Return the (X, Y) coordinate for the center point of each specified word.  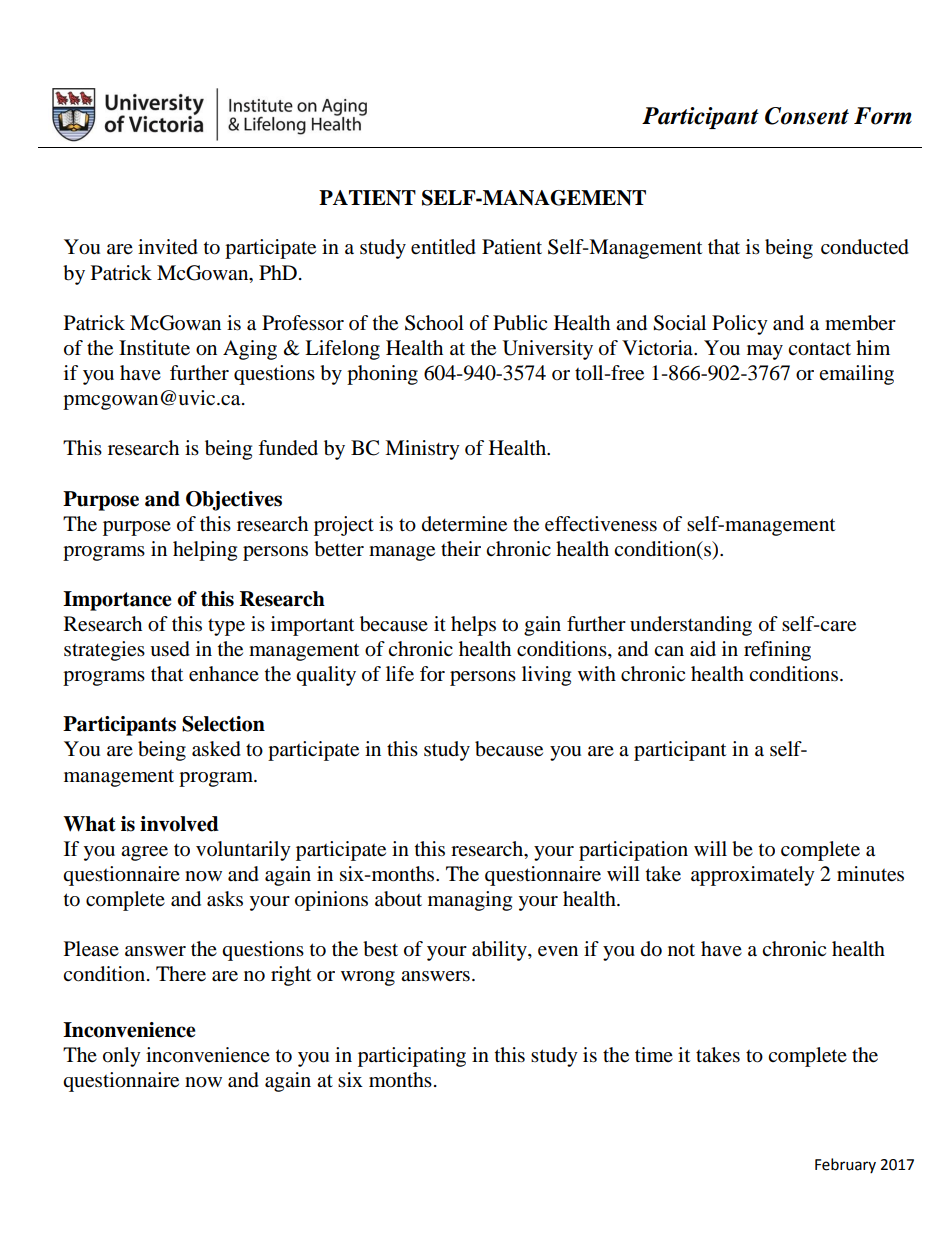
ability (500, 951)
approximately (753, 876)
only (122, 1057)
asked (216, 749)
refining (777, 651)
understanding (691, 626)
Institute (154, 348)
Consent (807, 116)
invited (168, 247)
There (181, 974)
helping (205, 551)
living (546, 676)
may (765, 352)
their (461, 549)
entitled (443, 247)
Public (520, 323)
